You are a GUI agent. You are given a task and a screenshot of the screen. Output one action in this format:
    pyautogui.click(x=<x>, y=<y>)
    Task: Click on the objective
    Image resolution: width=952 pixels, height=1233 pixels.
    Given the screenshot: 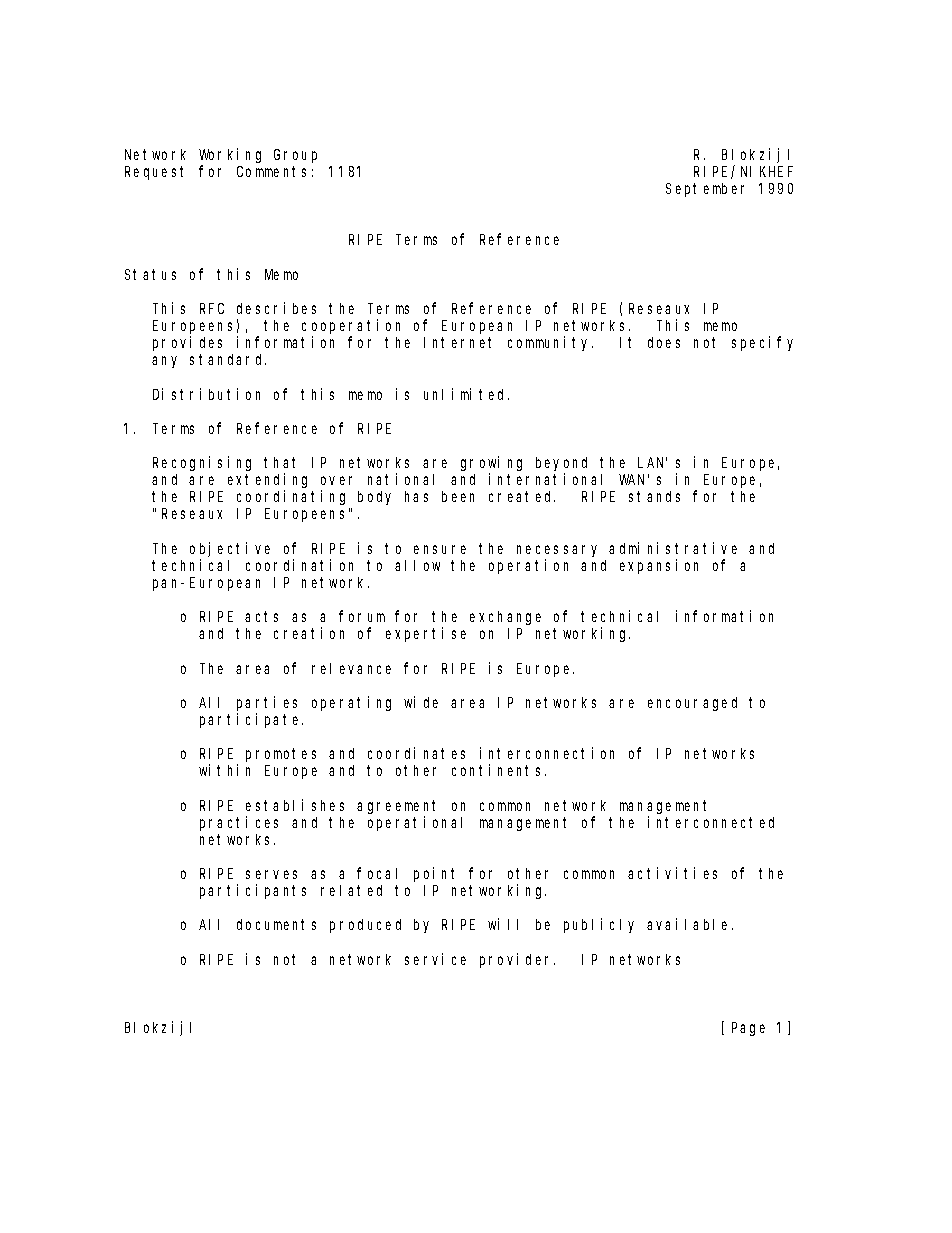 What is the action you would take?
    pyautogui.click(x=230, y=549)
